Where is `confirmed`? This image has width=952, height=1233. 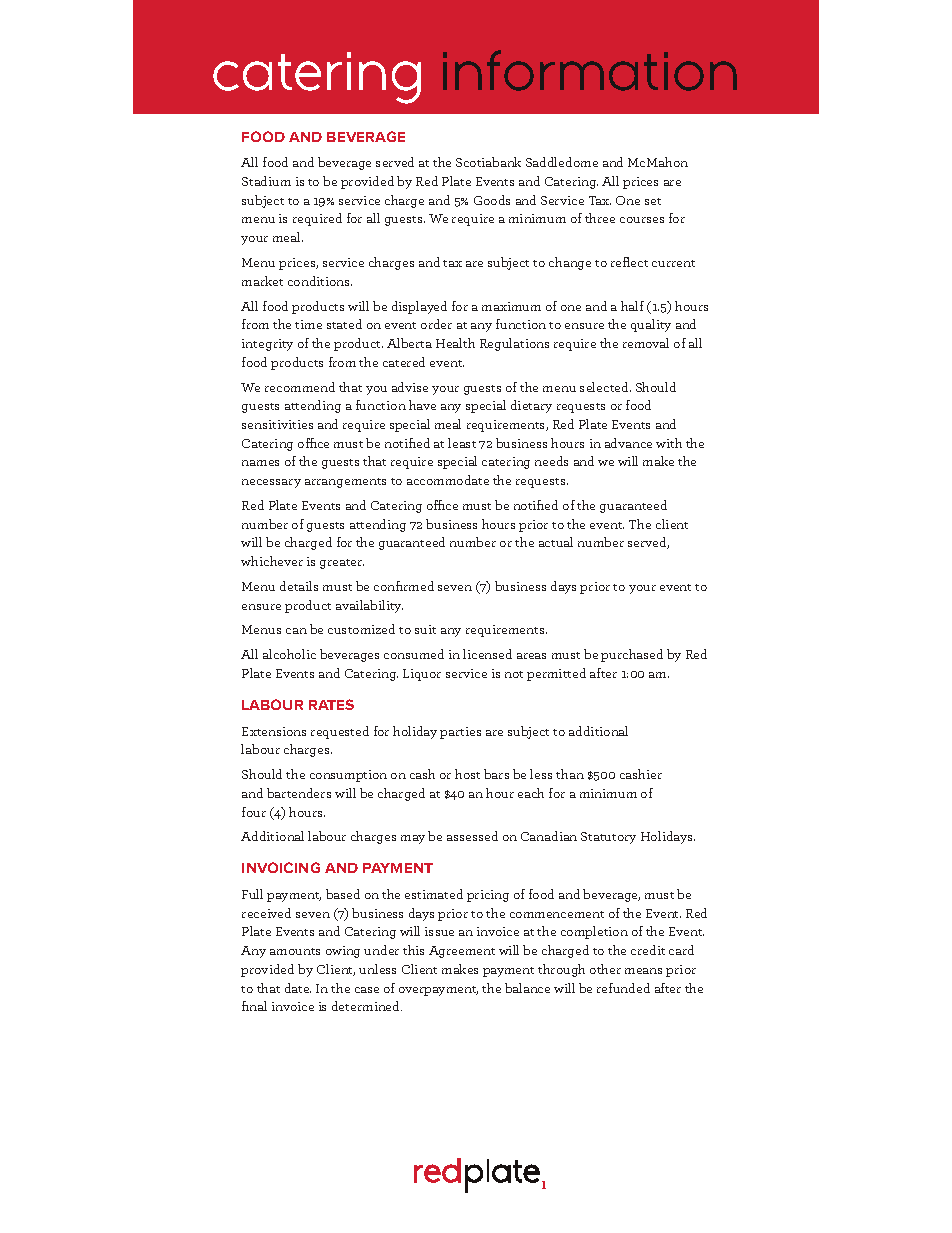 confirmed is located at coordinates (404, 586).
